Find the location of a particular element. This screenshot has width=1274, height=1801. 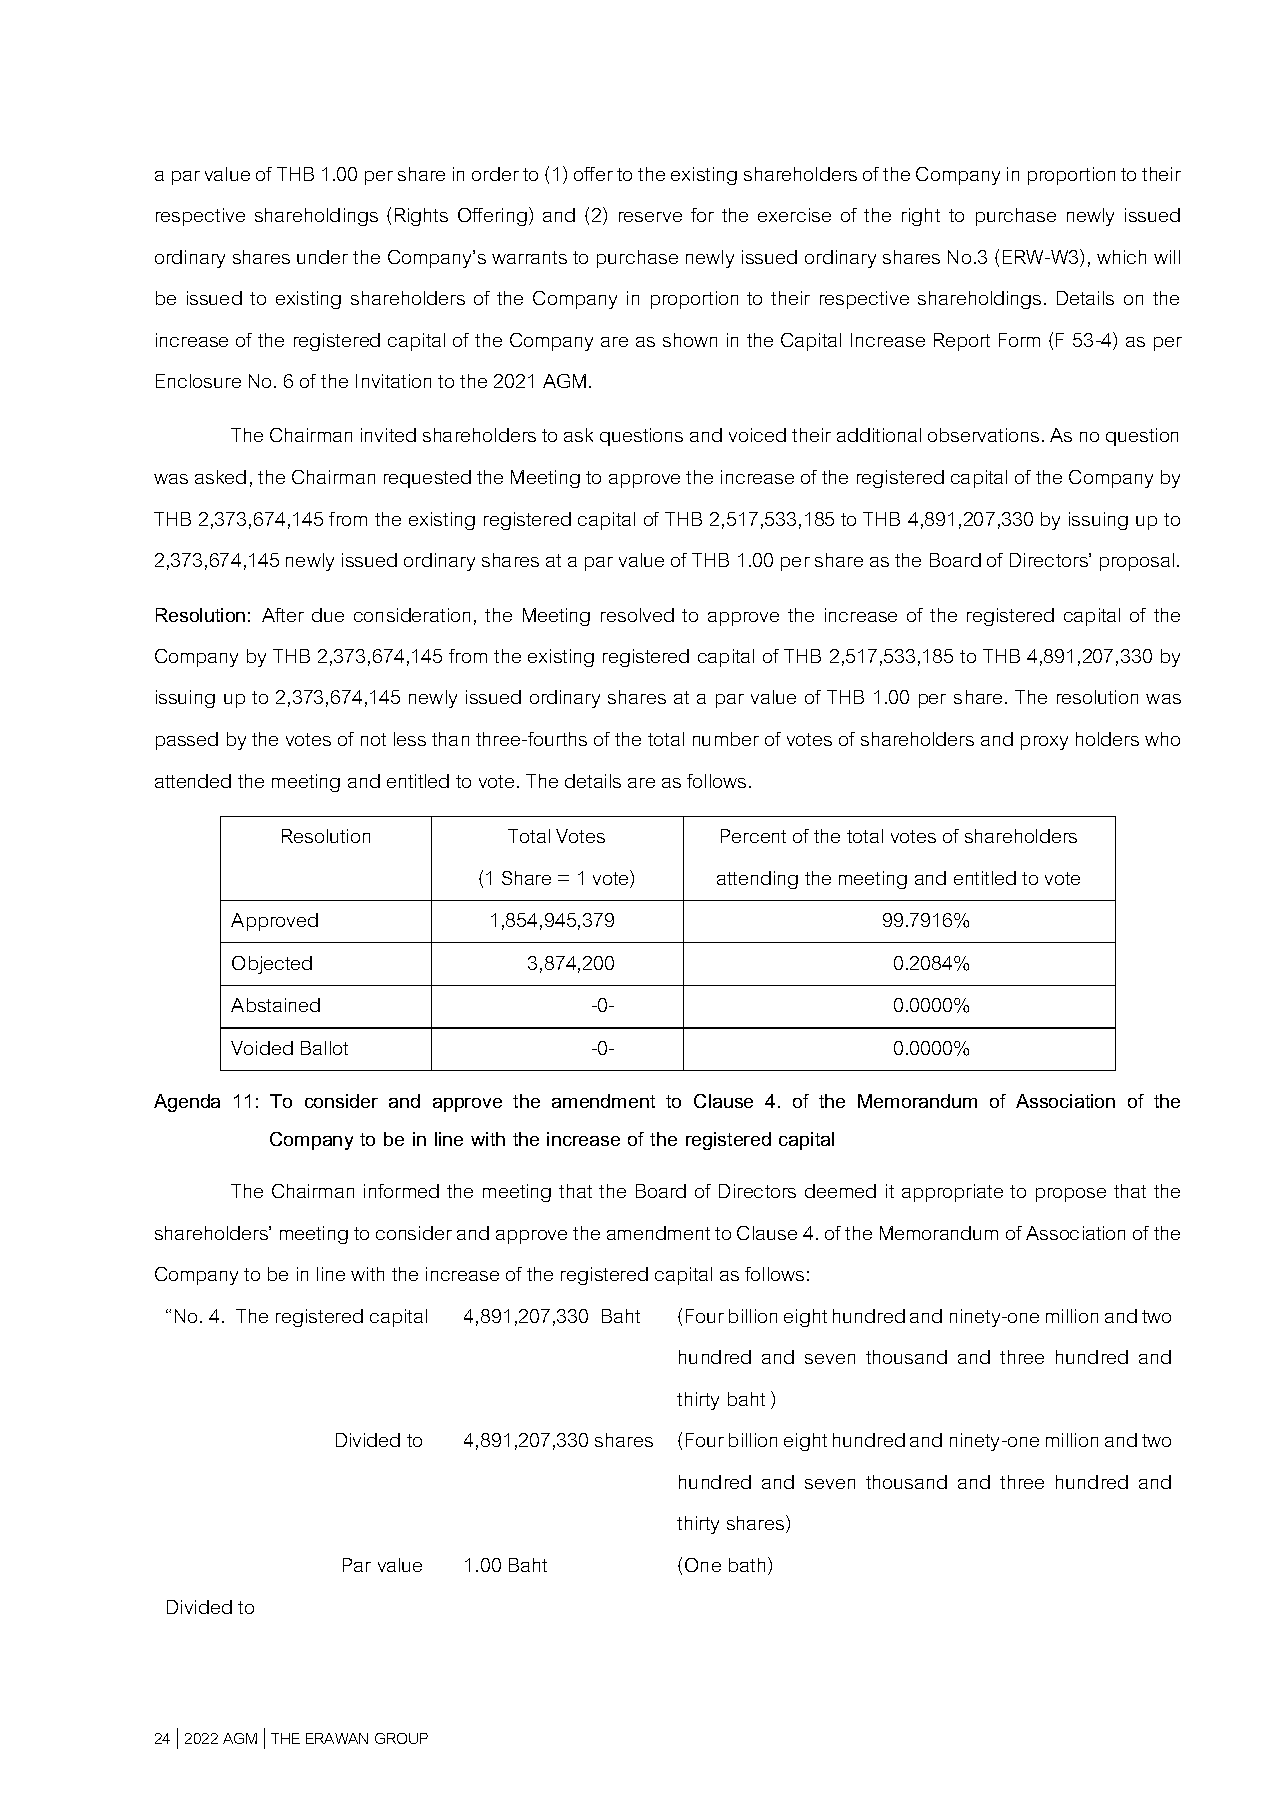

under is located at coordinates (322, 257).
